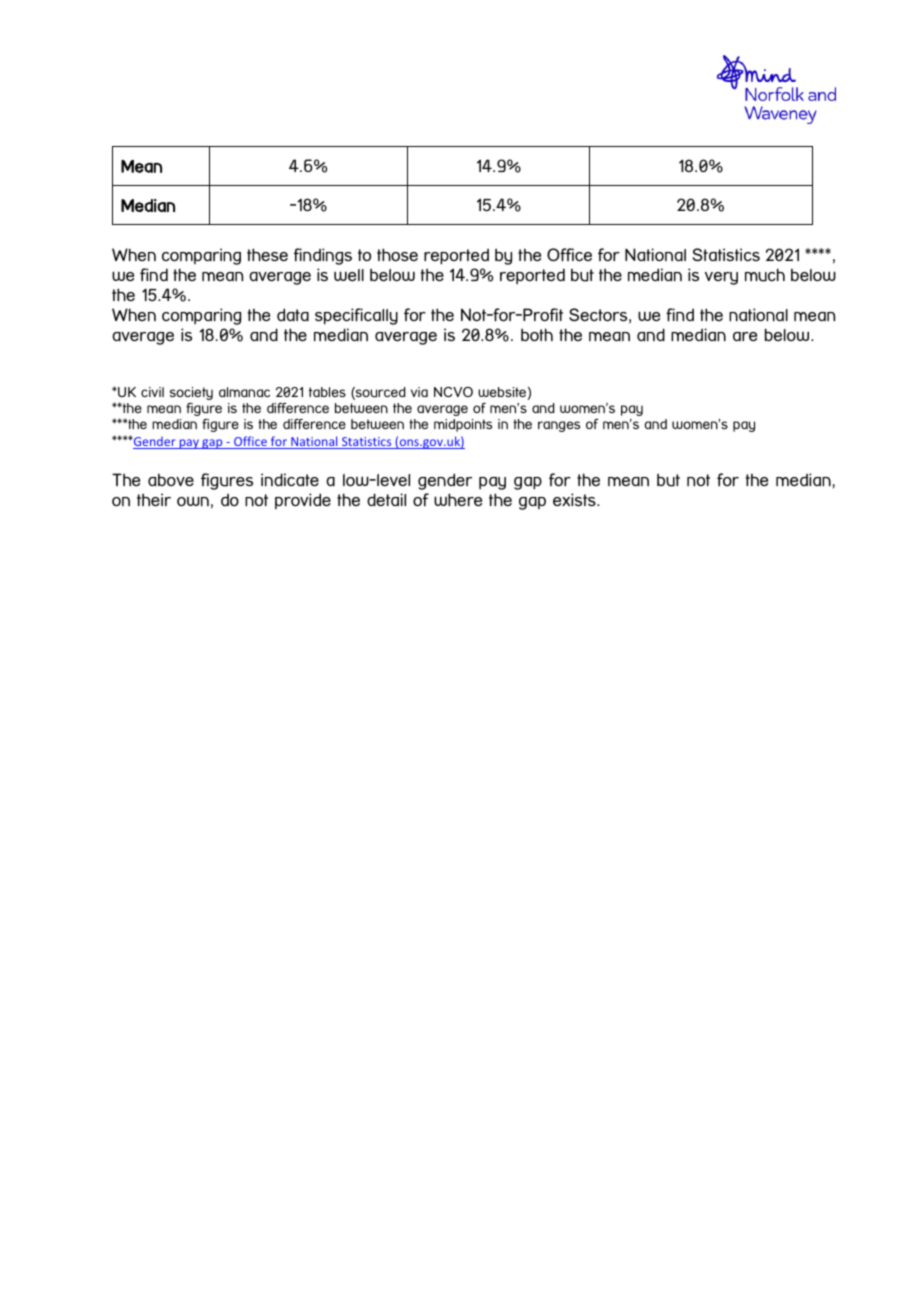 Image resolution: width=924 pixels, height=1308 pixels. I want to click on where, so click(458, 499).
